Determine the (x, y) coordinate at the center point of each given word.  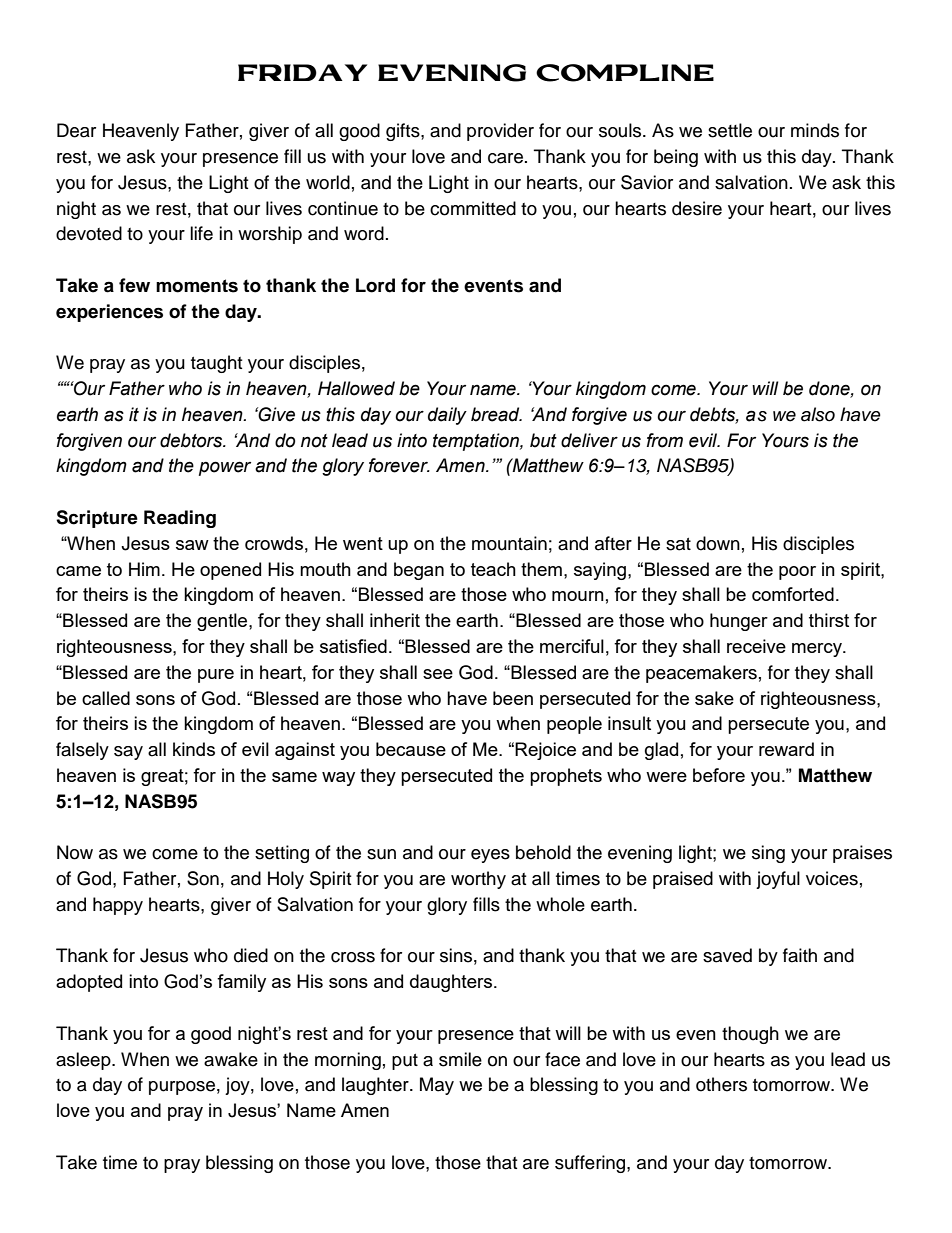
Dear (76, 130)
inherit (395, 620)
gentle (223, 622)
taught (216, 364)
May (437, 1086)
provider (500, 132)
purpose (182, 1088)
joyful (778, 880)
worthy (478, 880)
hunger (739, 622)
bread (496, 414)
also (818, 414)
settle (730, 130)
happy (118, 906)
